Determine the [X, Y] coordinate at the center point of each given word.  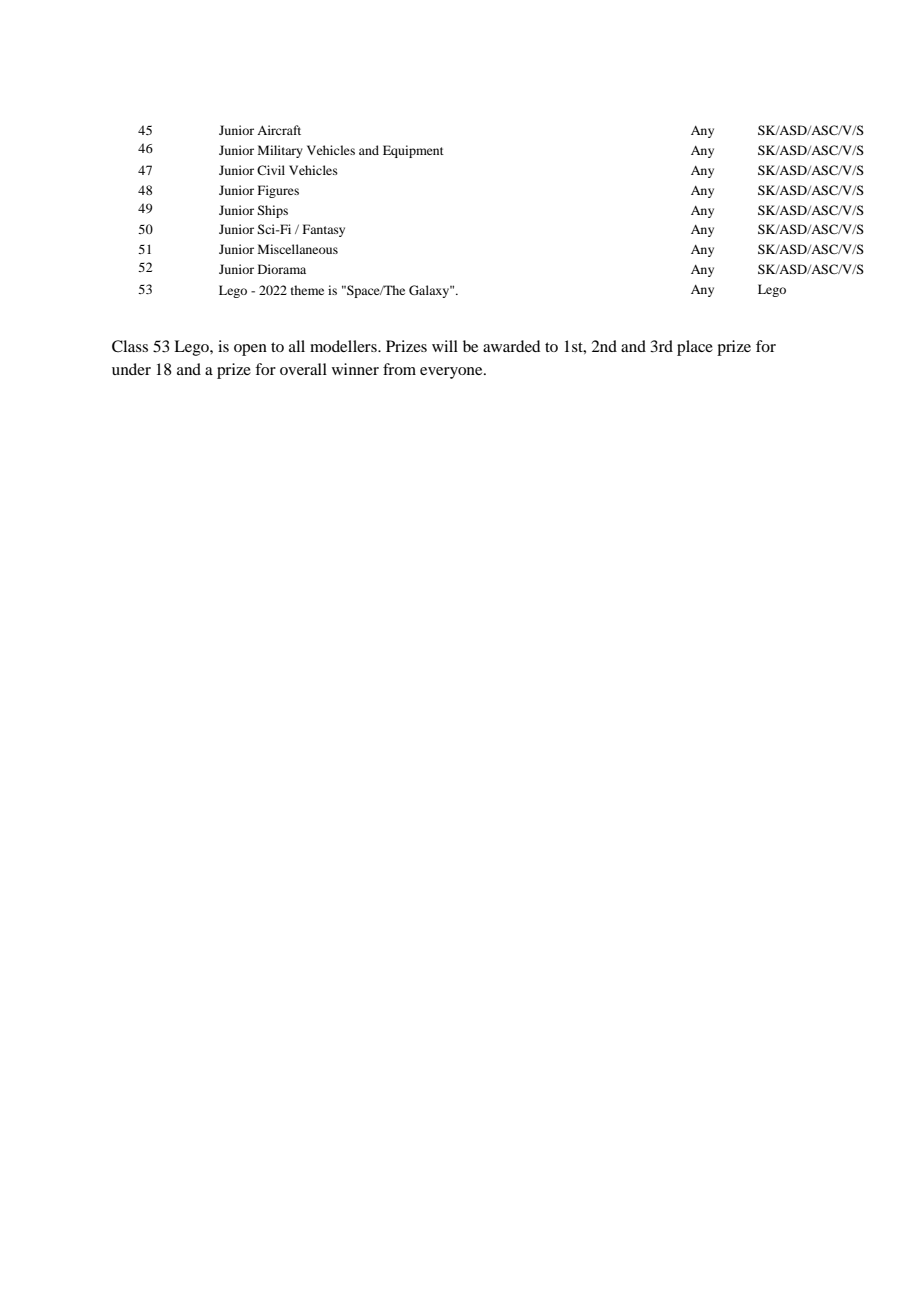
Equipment [413, 151]
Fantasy [324, 230]
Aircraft [279, 130]
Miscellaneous [298, 249]
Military [280, 151]
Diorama [282, 269]
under [131, 369]
